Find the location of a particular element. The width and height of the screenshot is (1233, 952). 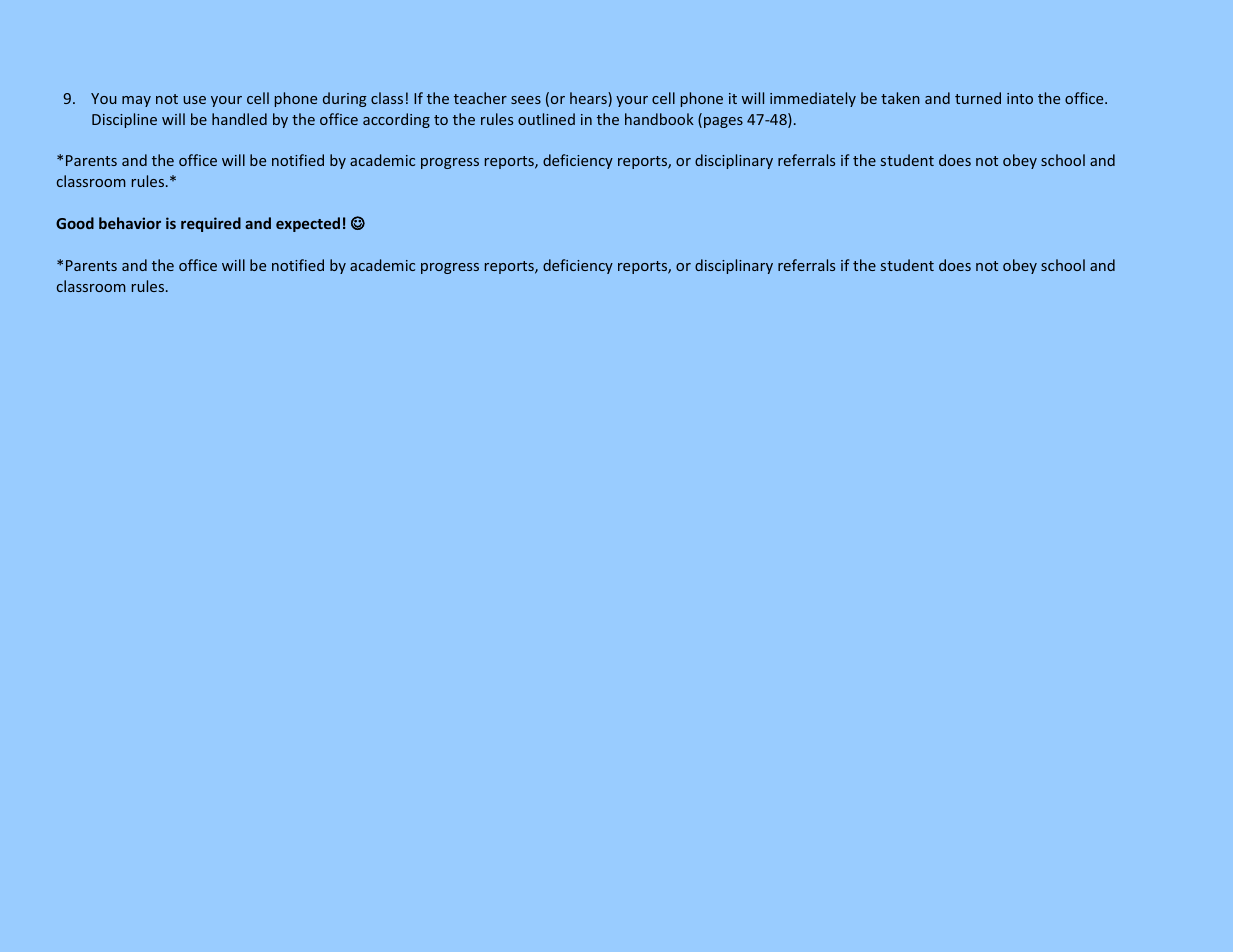

pages is located at coordinates (723, 122).
